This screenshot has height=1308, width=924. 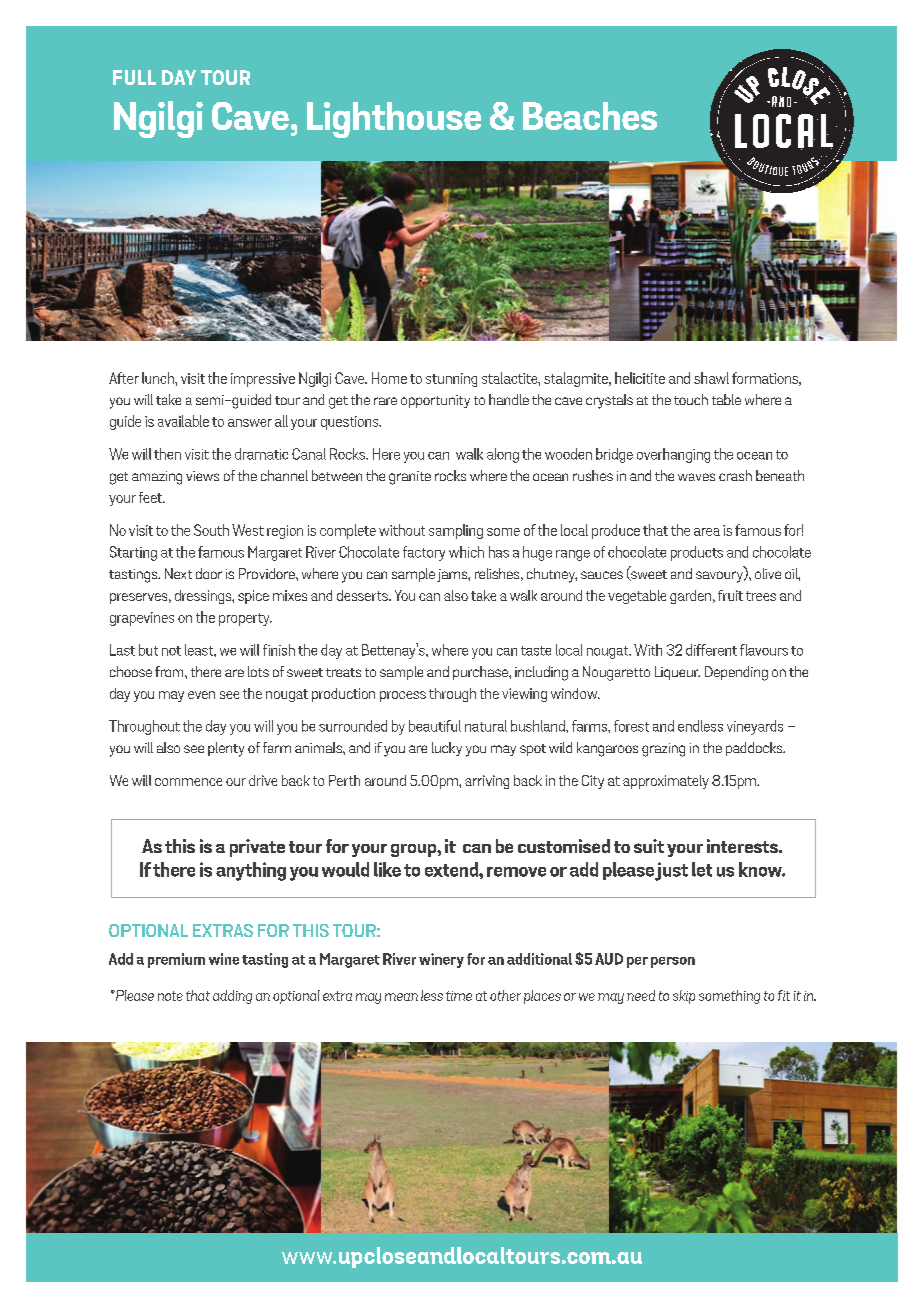 I want to click on South, so click(x=211, y=530).
